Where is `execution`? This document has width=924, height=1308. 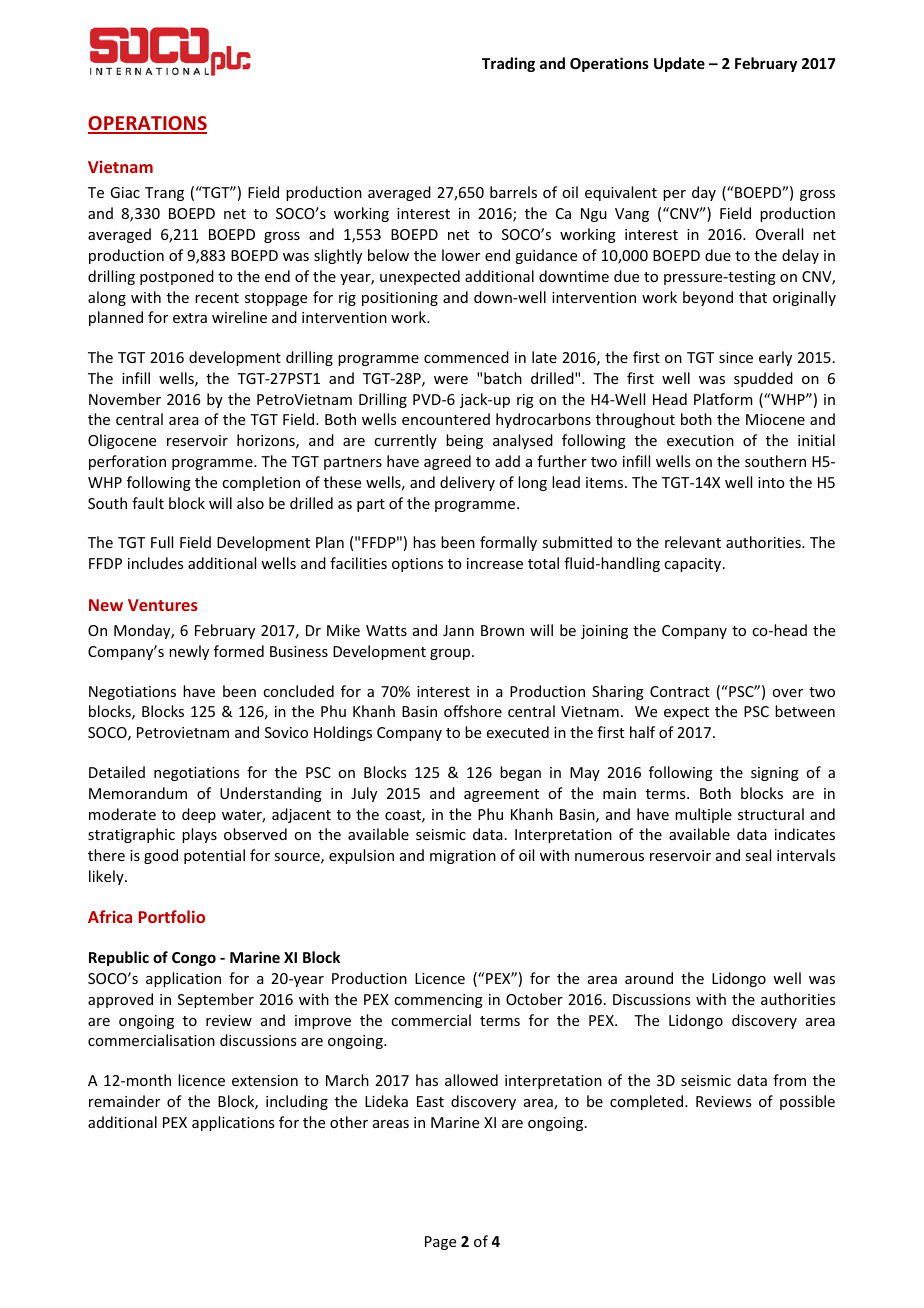
execution is located at coordinates (700, 440).
